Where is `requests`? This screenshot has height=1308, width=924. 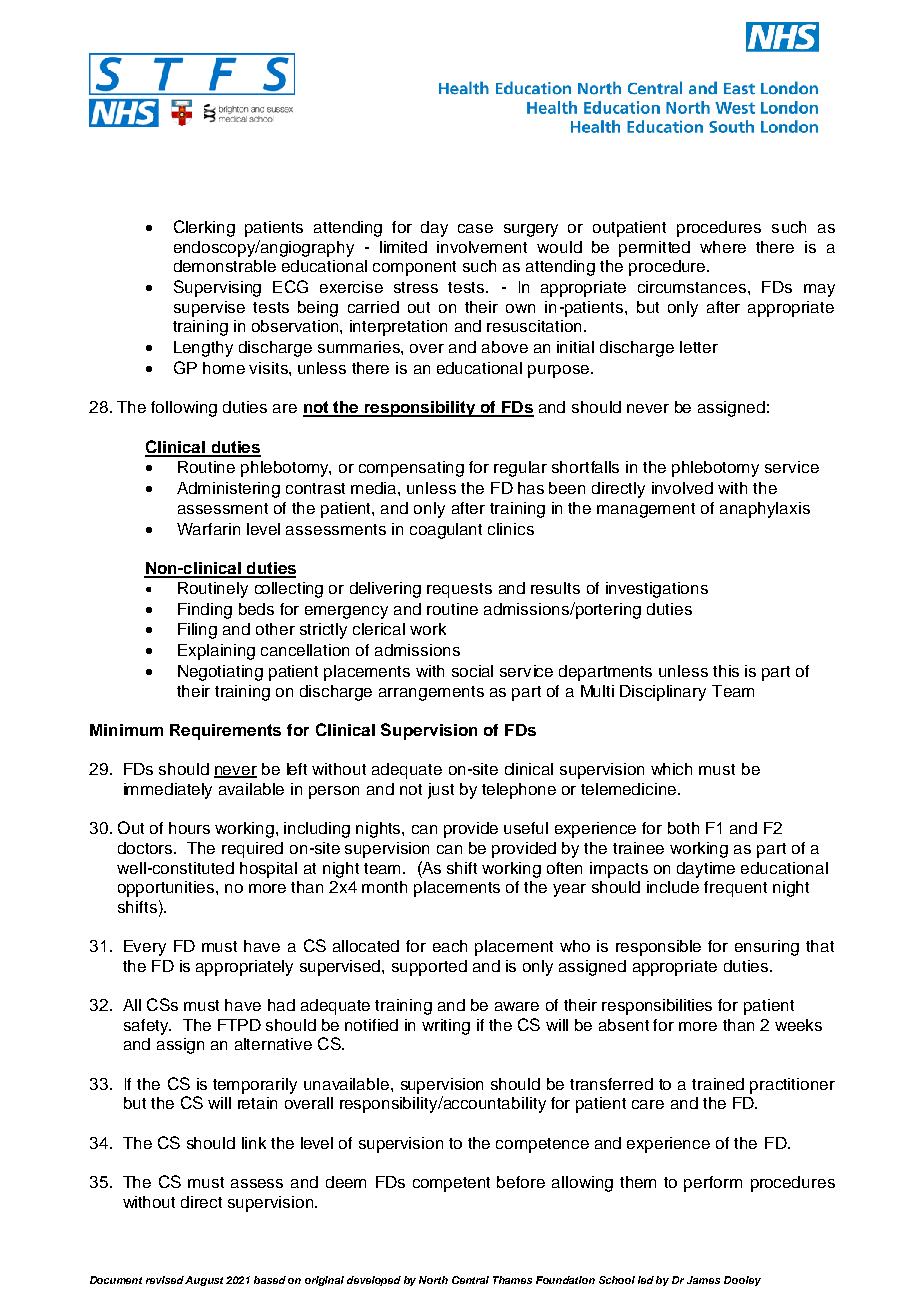
requests is located at coordinates (459, 590).
